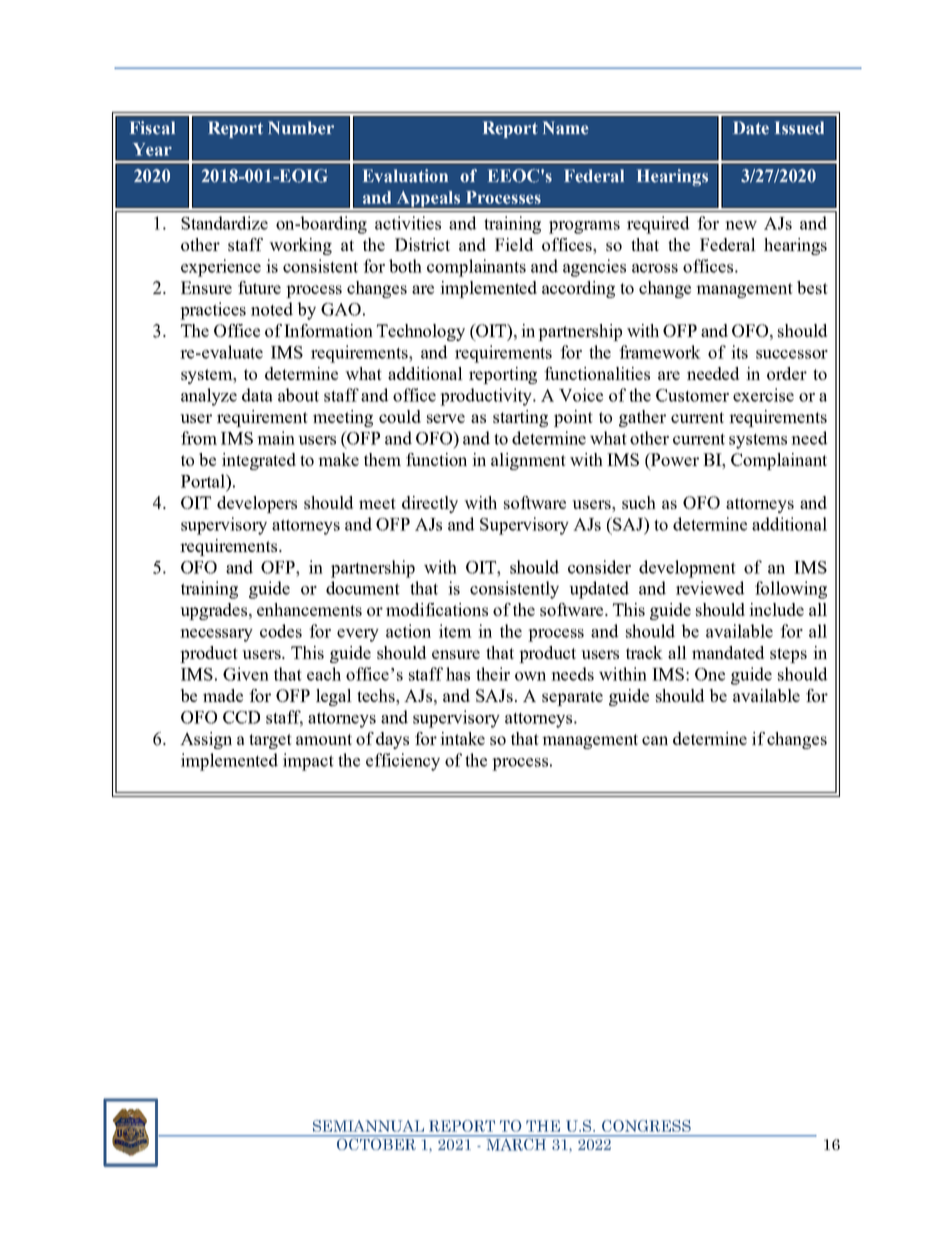 The image size is (952, 1233). I want to click on SEMIANNUAL, so click(368, 1126).
